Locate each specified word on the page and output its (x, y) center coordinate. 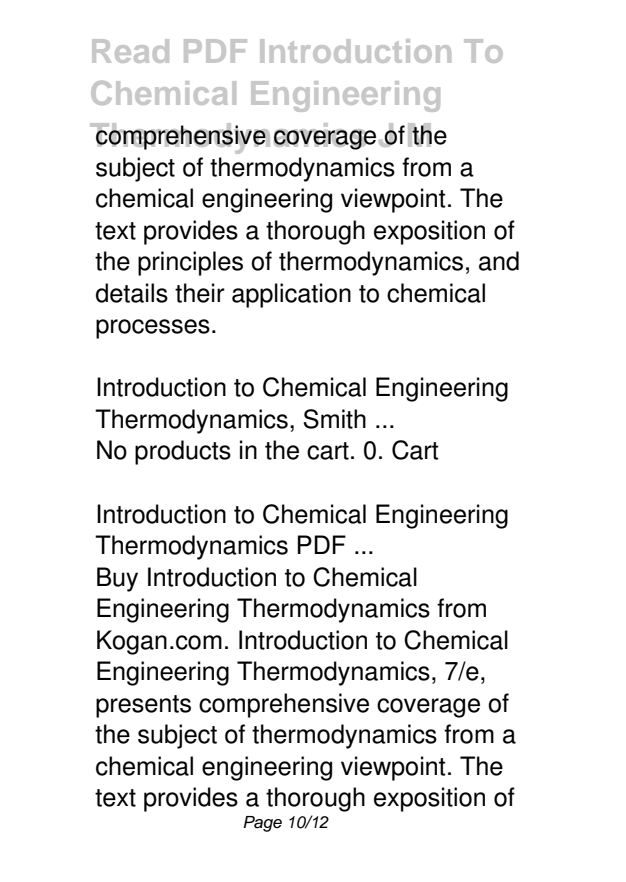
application (291, 295)
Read (130, 51)
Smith (334, 419)
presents (143, 706)
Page (262, 824)
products (183, 452)
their (200, 293)
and (499, 261)
